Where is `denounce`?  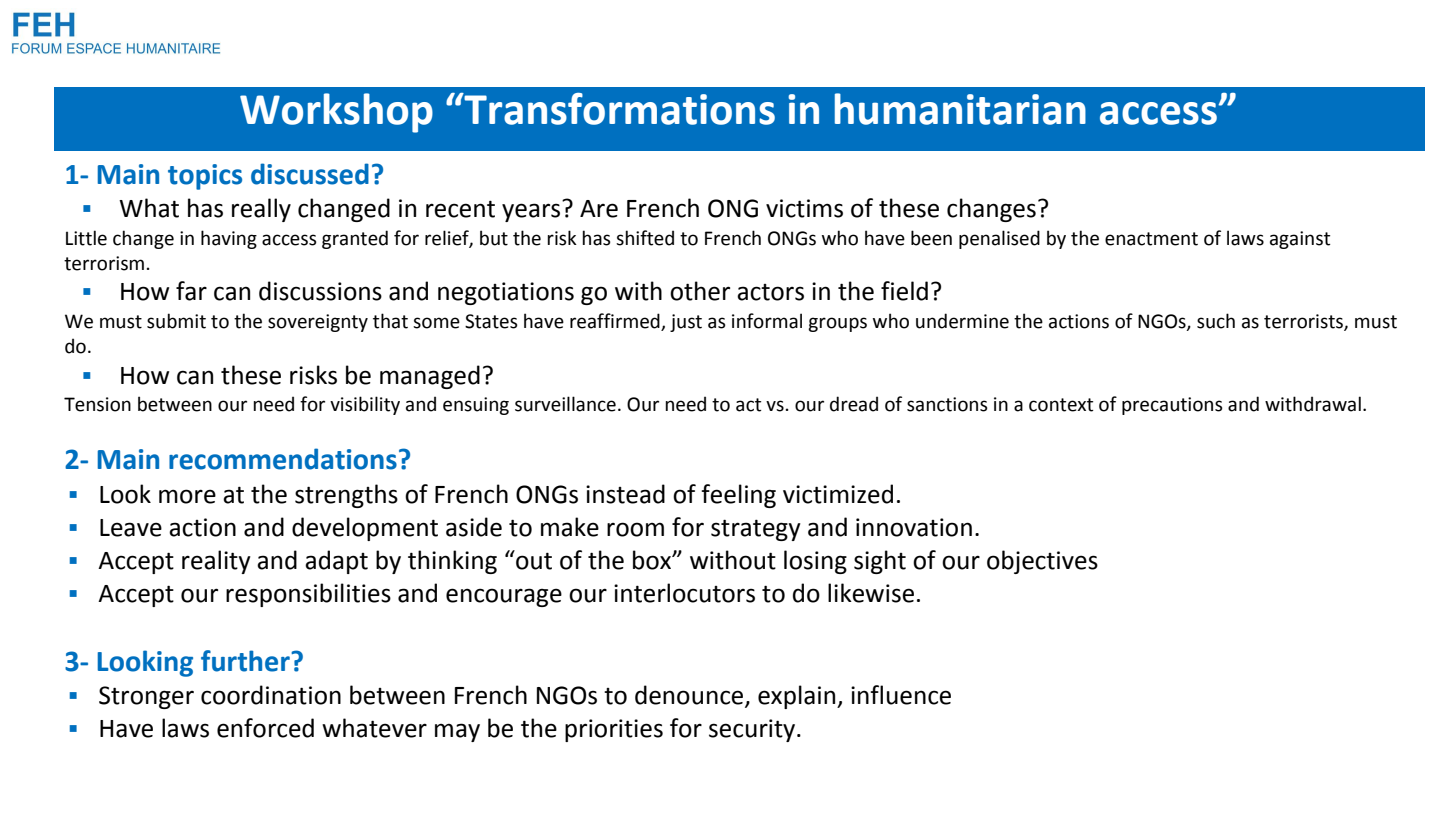
denounce is located at coordinates (690, 696).
